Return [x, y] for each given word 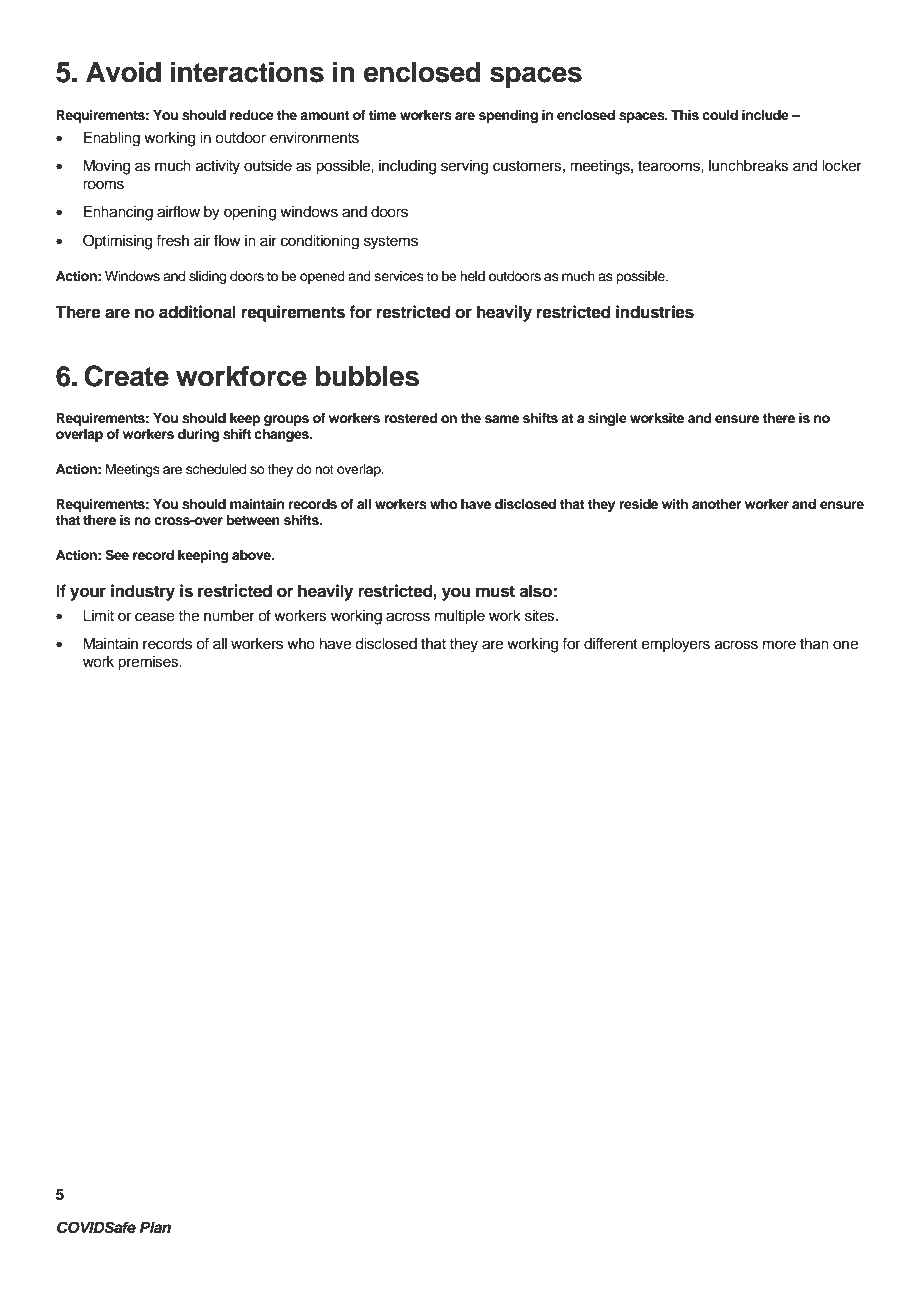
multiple [460, 617]
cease [155, 617]
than [814, 644]
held [472, 276]
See [117, 555]
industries [655, 312]
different [611, 643]
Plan [155, 1227]
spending [508, 116]
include [765, 115]
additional [197, 312]
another [716, 504]
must [495, 591]
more [779, 645]
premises [149, 663]
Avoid [123, 72]
